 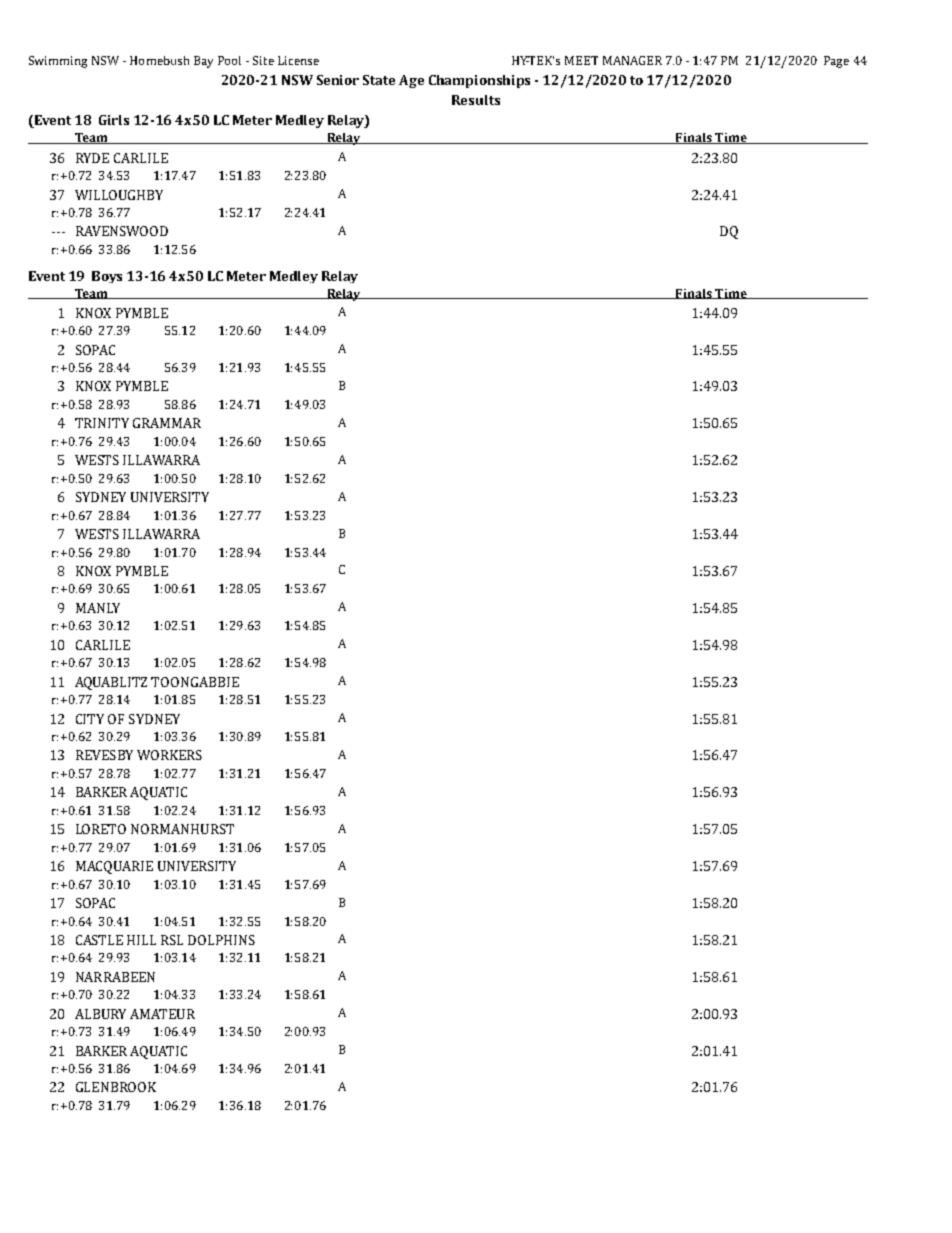 What do you see at coordinates (162, 1014) in the image?
I see `AMATEUR` at bounding box center [162, 1014].
